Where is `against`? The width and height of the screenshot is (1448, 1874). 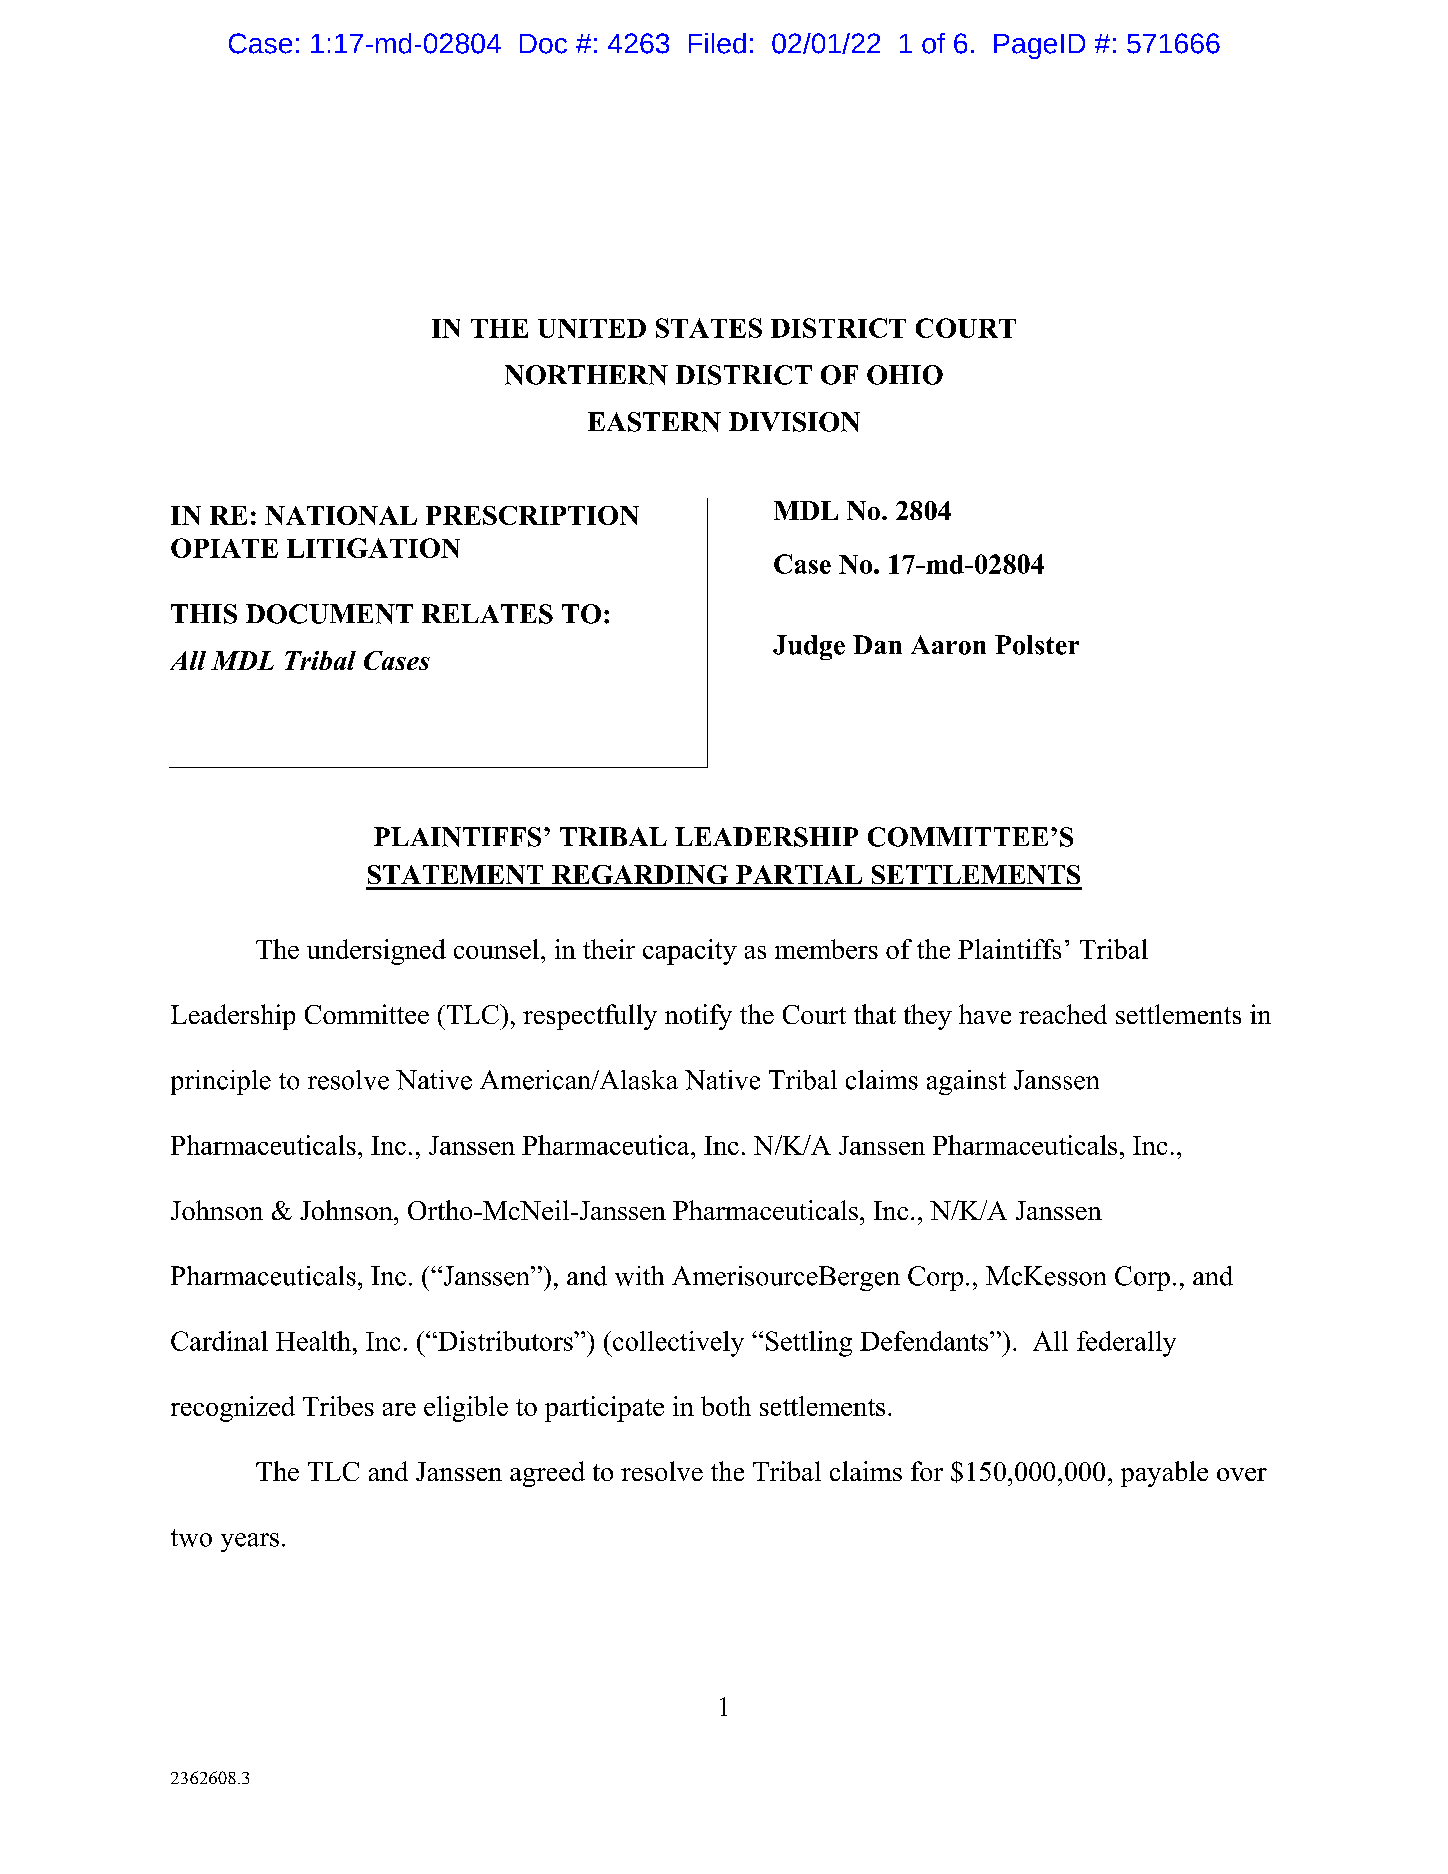 against is located at coordinates (966, 1082).
